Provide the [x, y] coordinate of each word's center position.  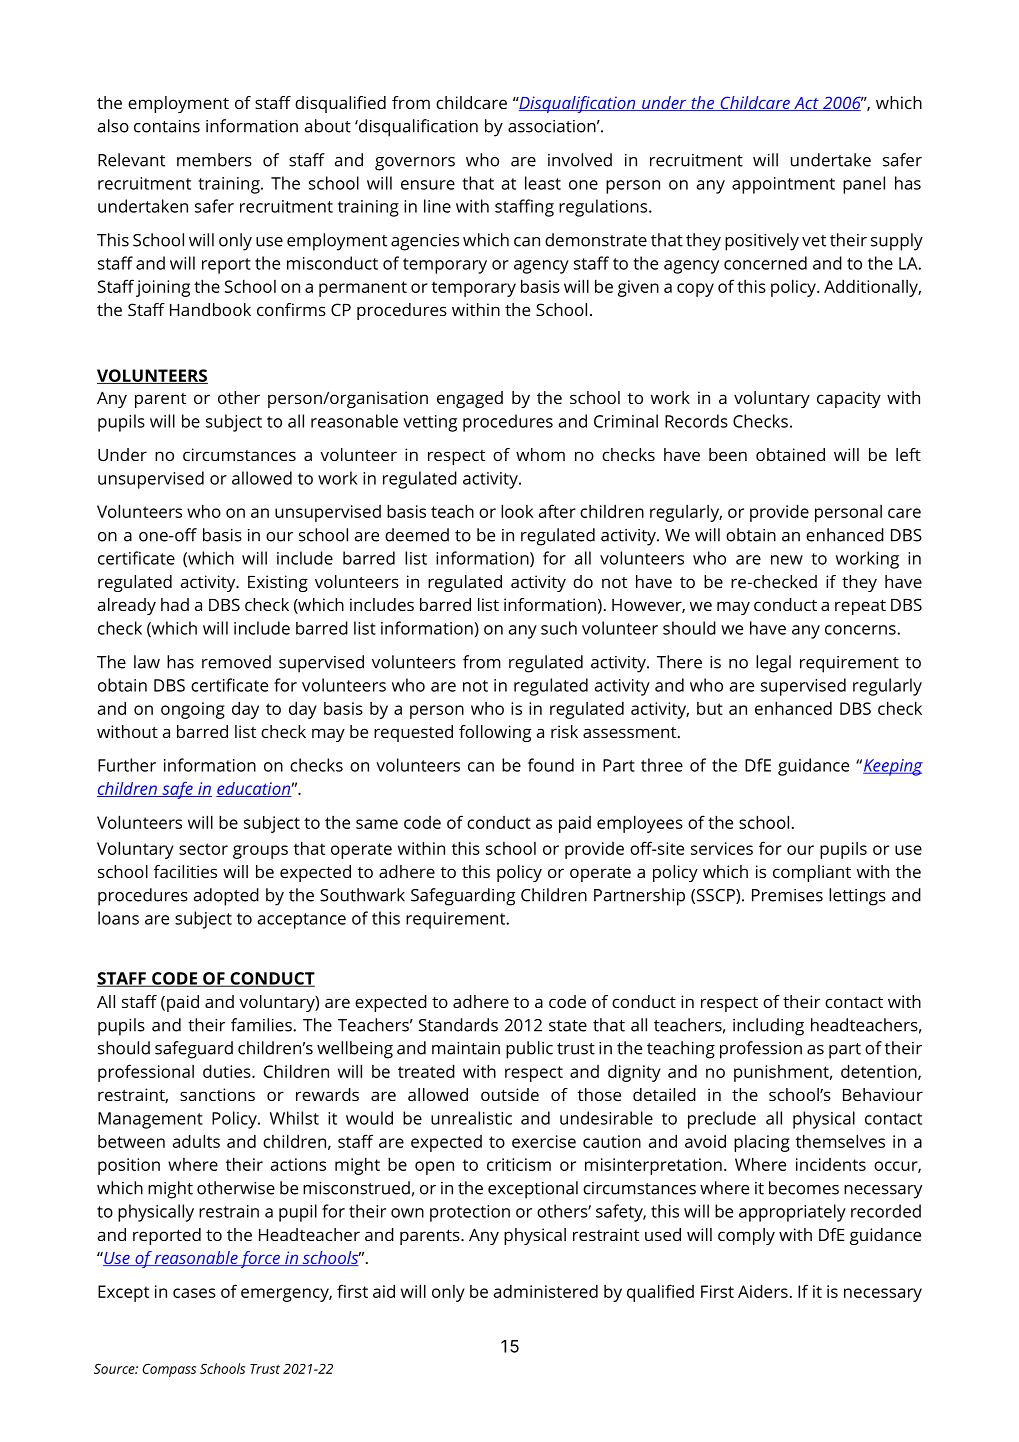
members [214, 160]
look [517, 511]
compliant [812, 873]
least [543, 183]
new [787, 560]
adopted [226, 897]
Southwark [362, 895]
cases [194, 1293]
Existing [278, 583]
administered [546, 1291]
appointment [783, 185]
